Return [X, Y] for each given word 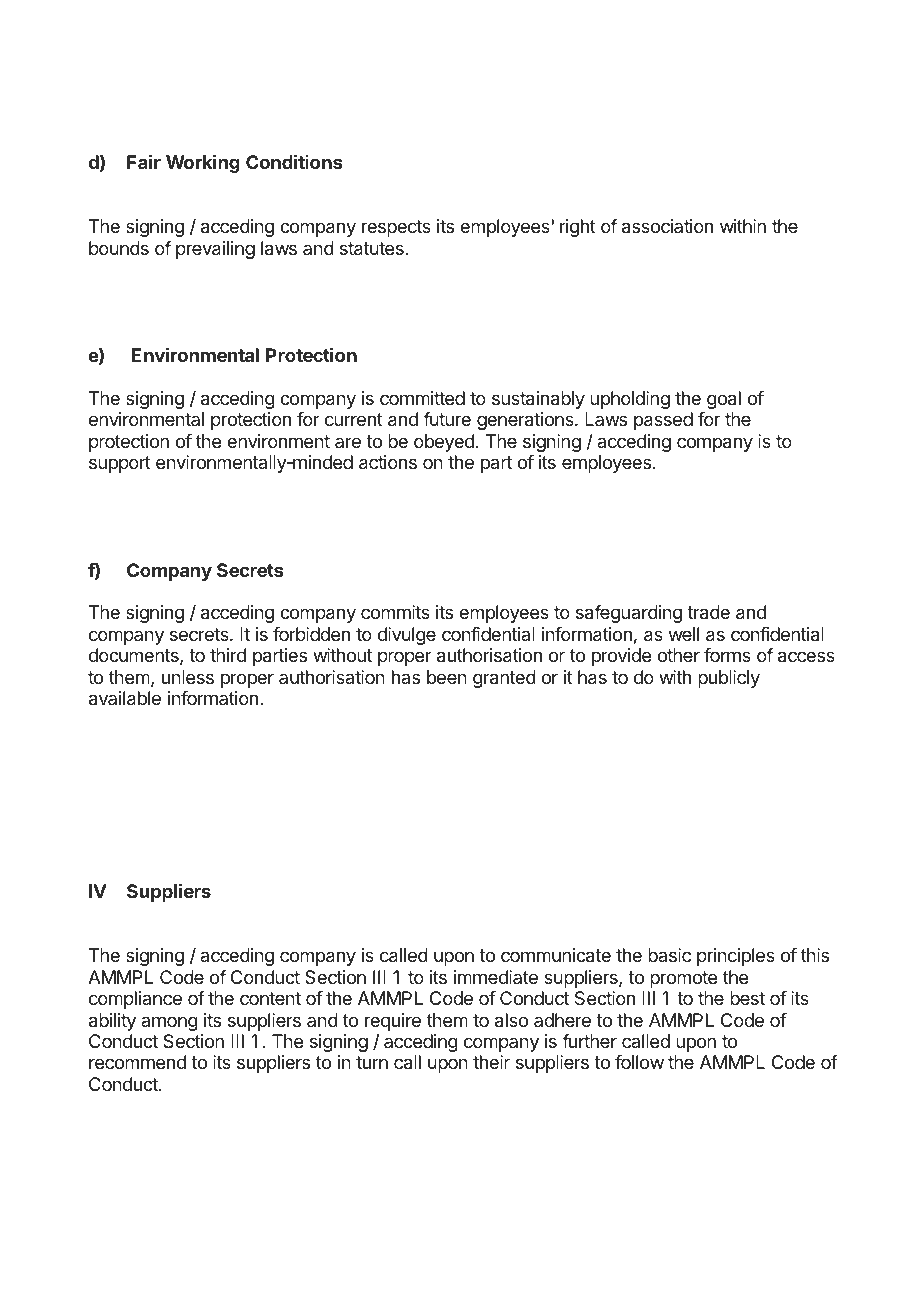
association [667, 226]
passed [663, 421]
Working [203, 164]
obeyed [444, 443]
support [120, 464]
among [169, 1023]
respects [396, 228]
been [447, 677]
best [747, 998]
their [491, 1062]
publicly [729, 679]
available [125, 698]
